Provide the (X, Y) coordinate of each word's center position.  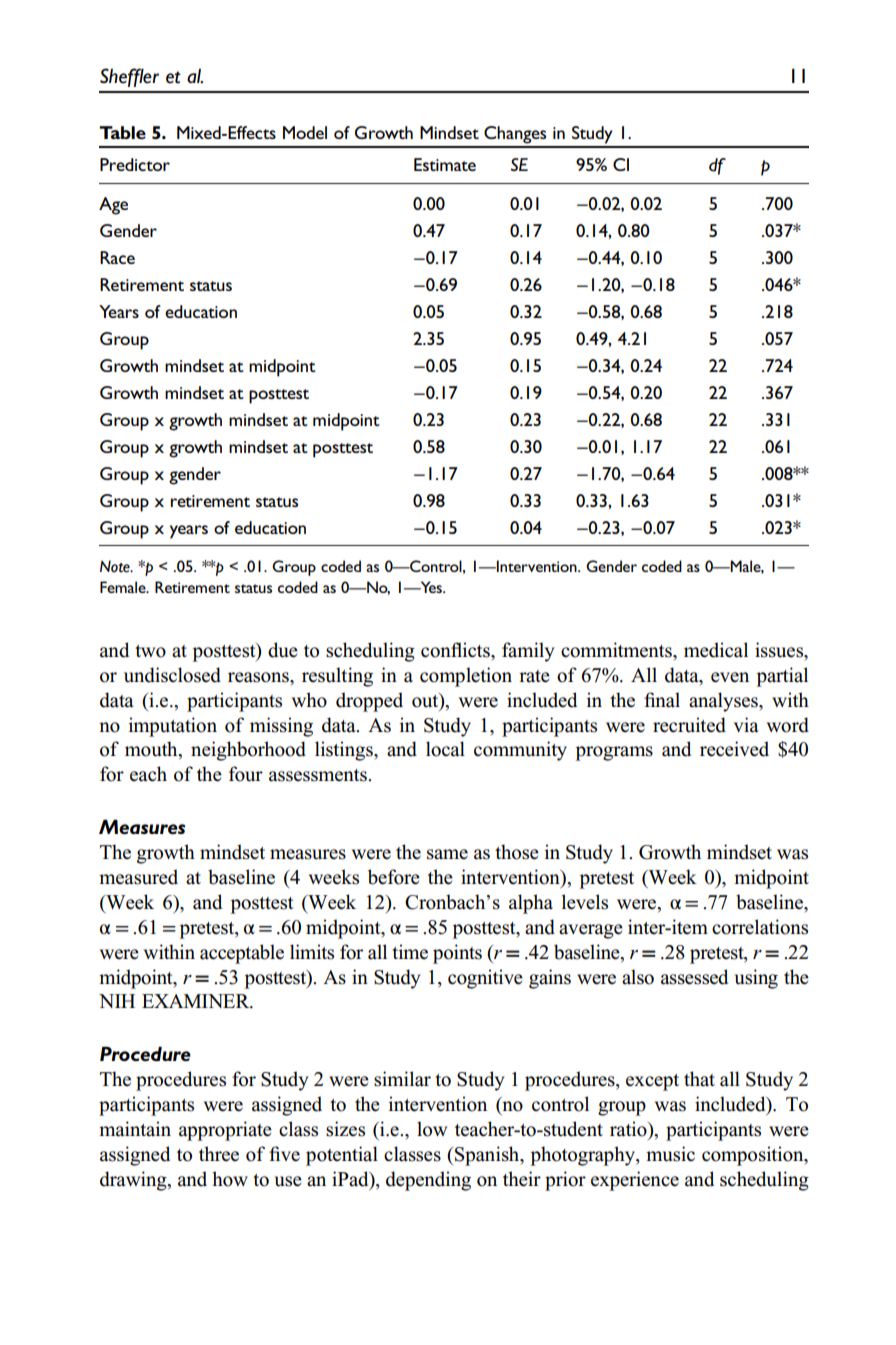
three (219, 1154)
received (734, 749)
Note (116, 566)
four (246, 774)
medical (716, 650)
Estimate (445, 164)
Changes (515, 135)
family (528, 652)
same (447, 854)
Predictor (135, 164)
